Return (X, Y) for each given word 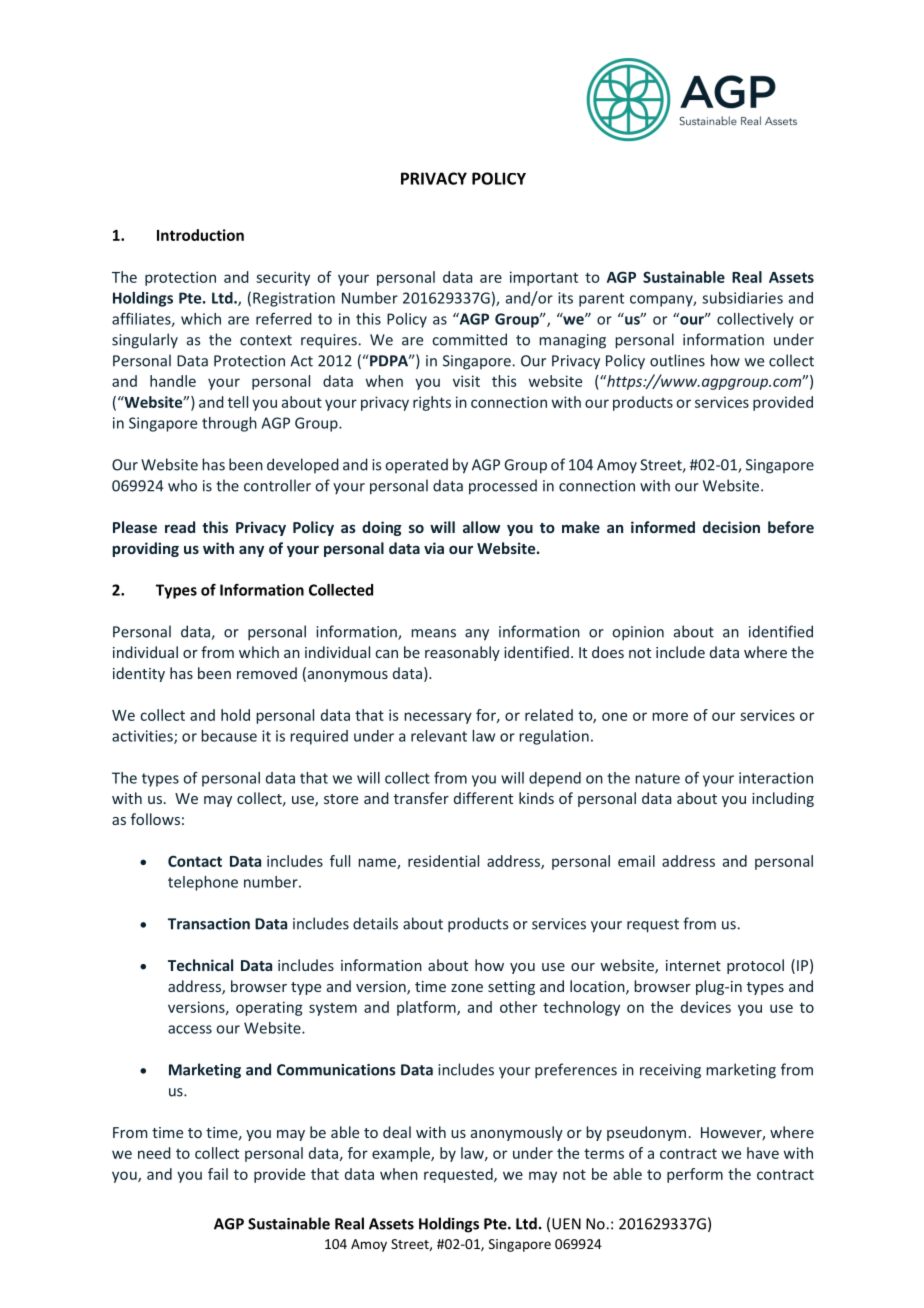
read (180, 527)
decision (731, 527)
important (544, 278)
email (636, 861)
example (402, 1154)
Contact (195, 861)
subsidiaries (742, 298)
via (434, 548)
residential (443, 861)
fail (218, 1174)
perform (695, 1175)
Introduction (200, 235)
